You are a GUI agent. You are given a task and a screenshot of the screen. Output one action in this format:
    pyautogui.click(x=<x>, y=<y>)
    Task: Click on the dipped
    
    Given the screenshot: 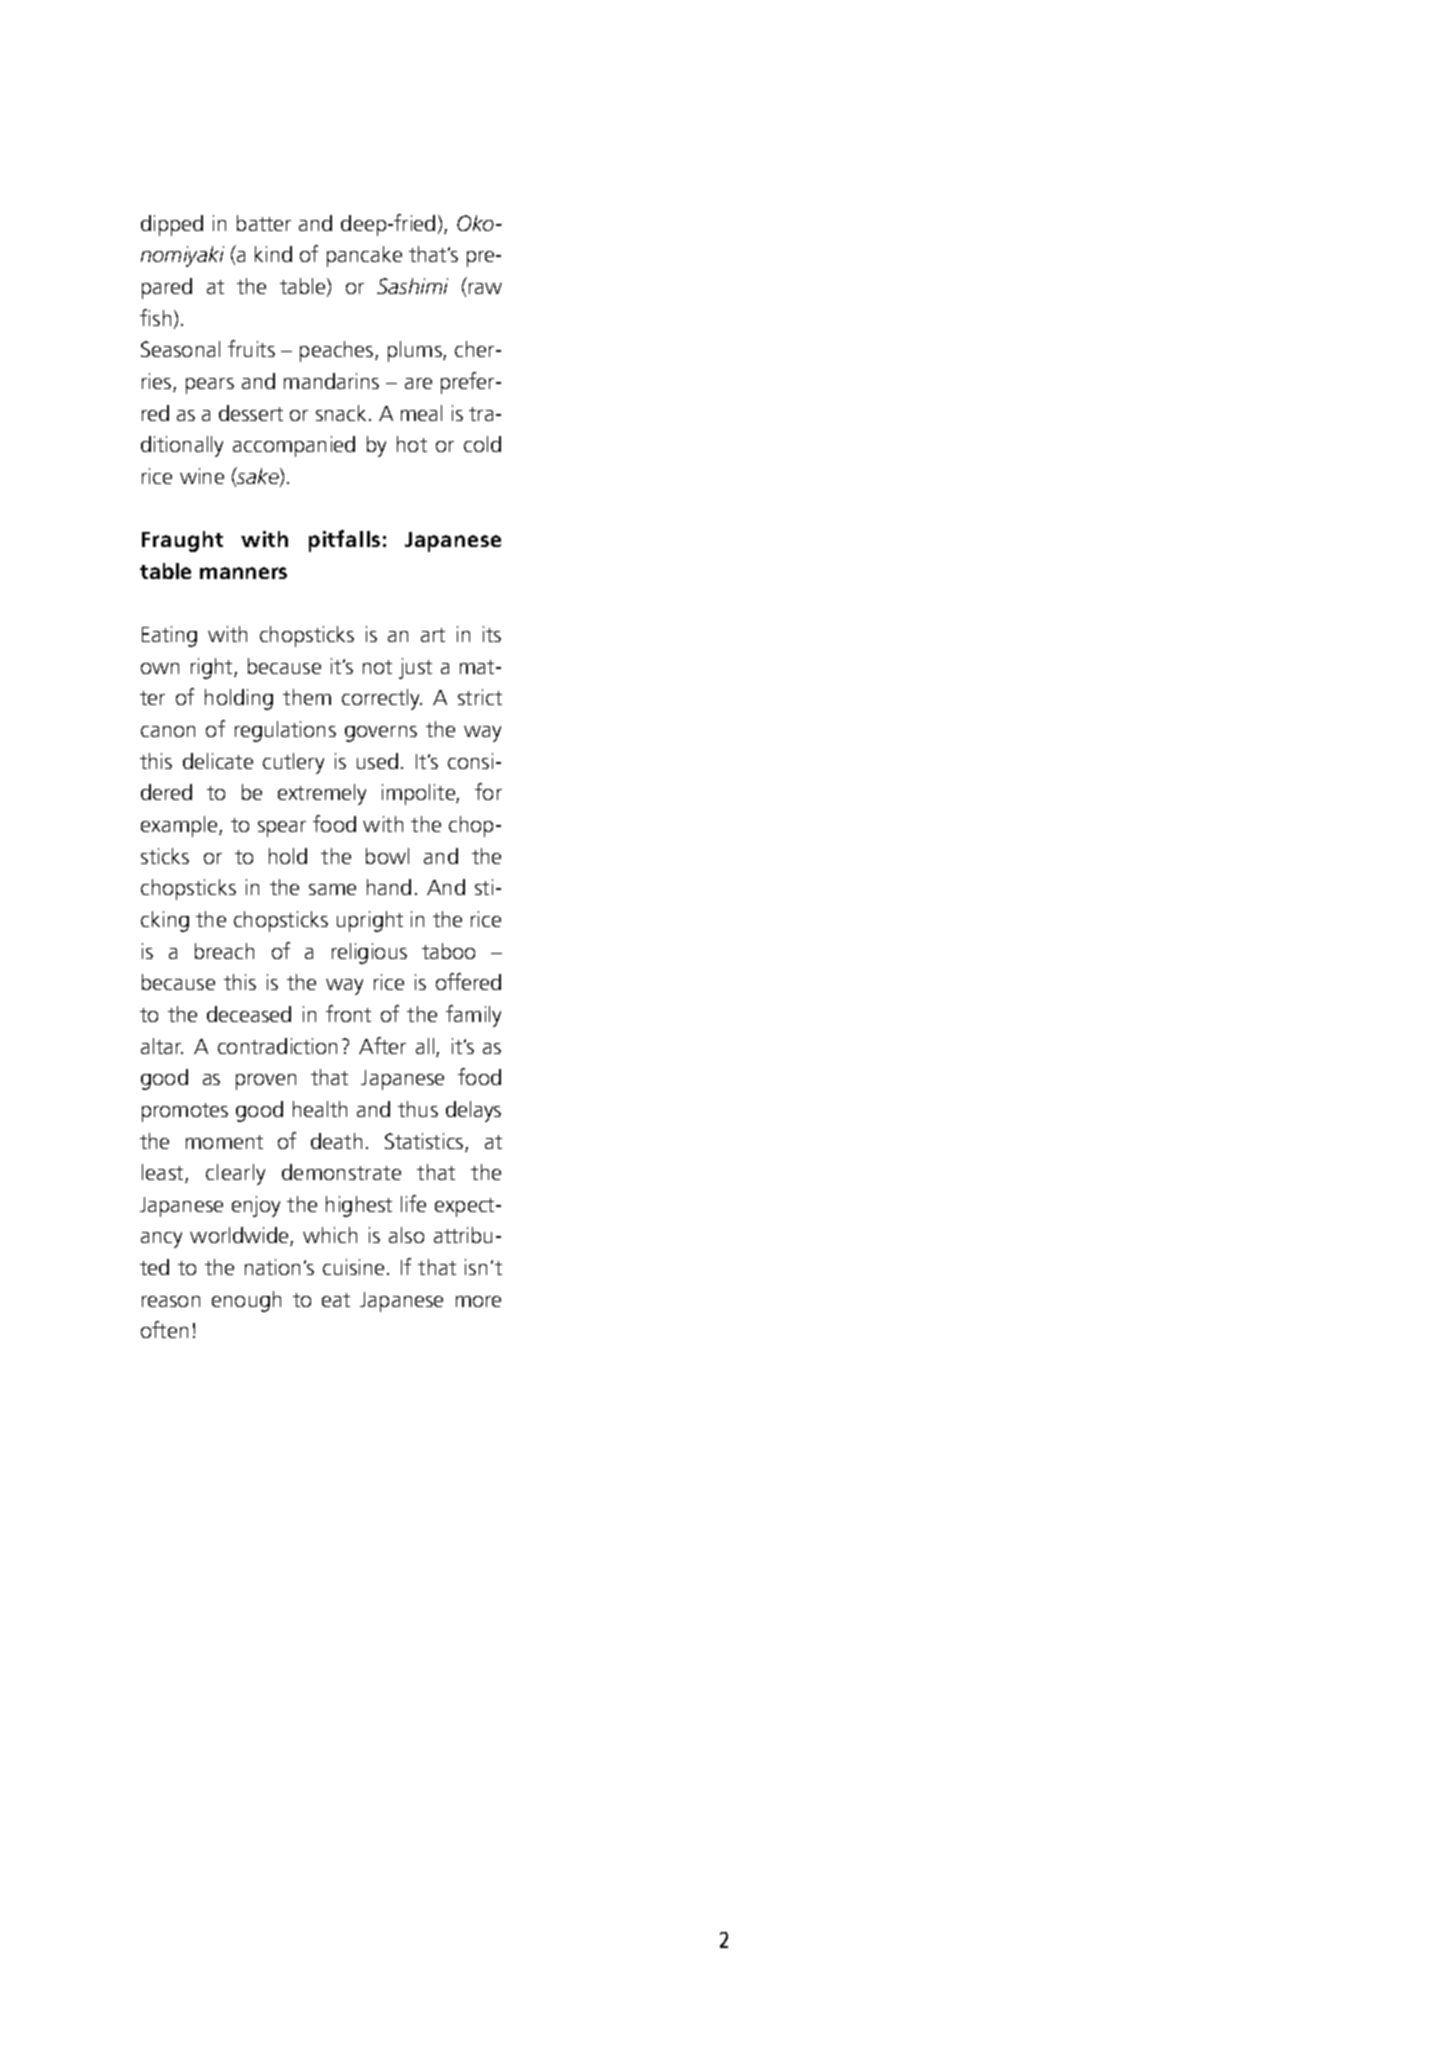 What is the action you would take?
    pyautogui.click(x=172, y=225)
